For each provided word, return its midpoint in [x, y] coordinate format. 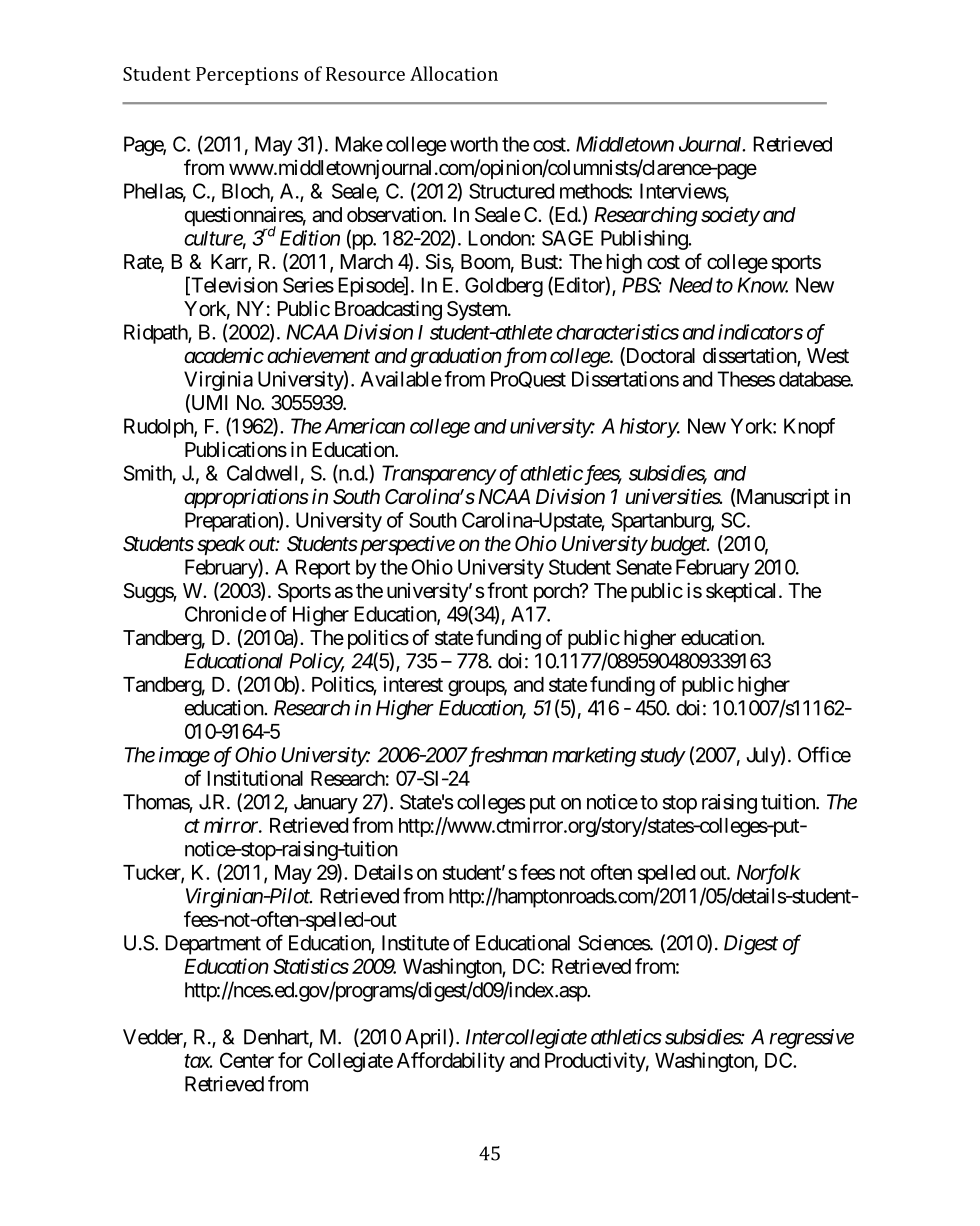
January [326, 804]
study [662, 757]
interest [413, 684]
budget [680, 546]
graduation [456, 357]
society [730, 216]
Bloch [246, 192]
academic [224, 355]
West [828, 355]
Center [247, 1060]
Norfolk [769, 874]
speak [221, 545]
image [184, 757]
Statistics [311, 966]
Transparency [439, 475]
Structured [511, 191]
